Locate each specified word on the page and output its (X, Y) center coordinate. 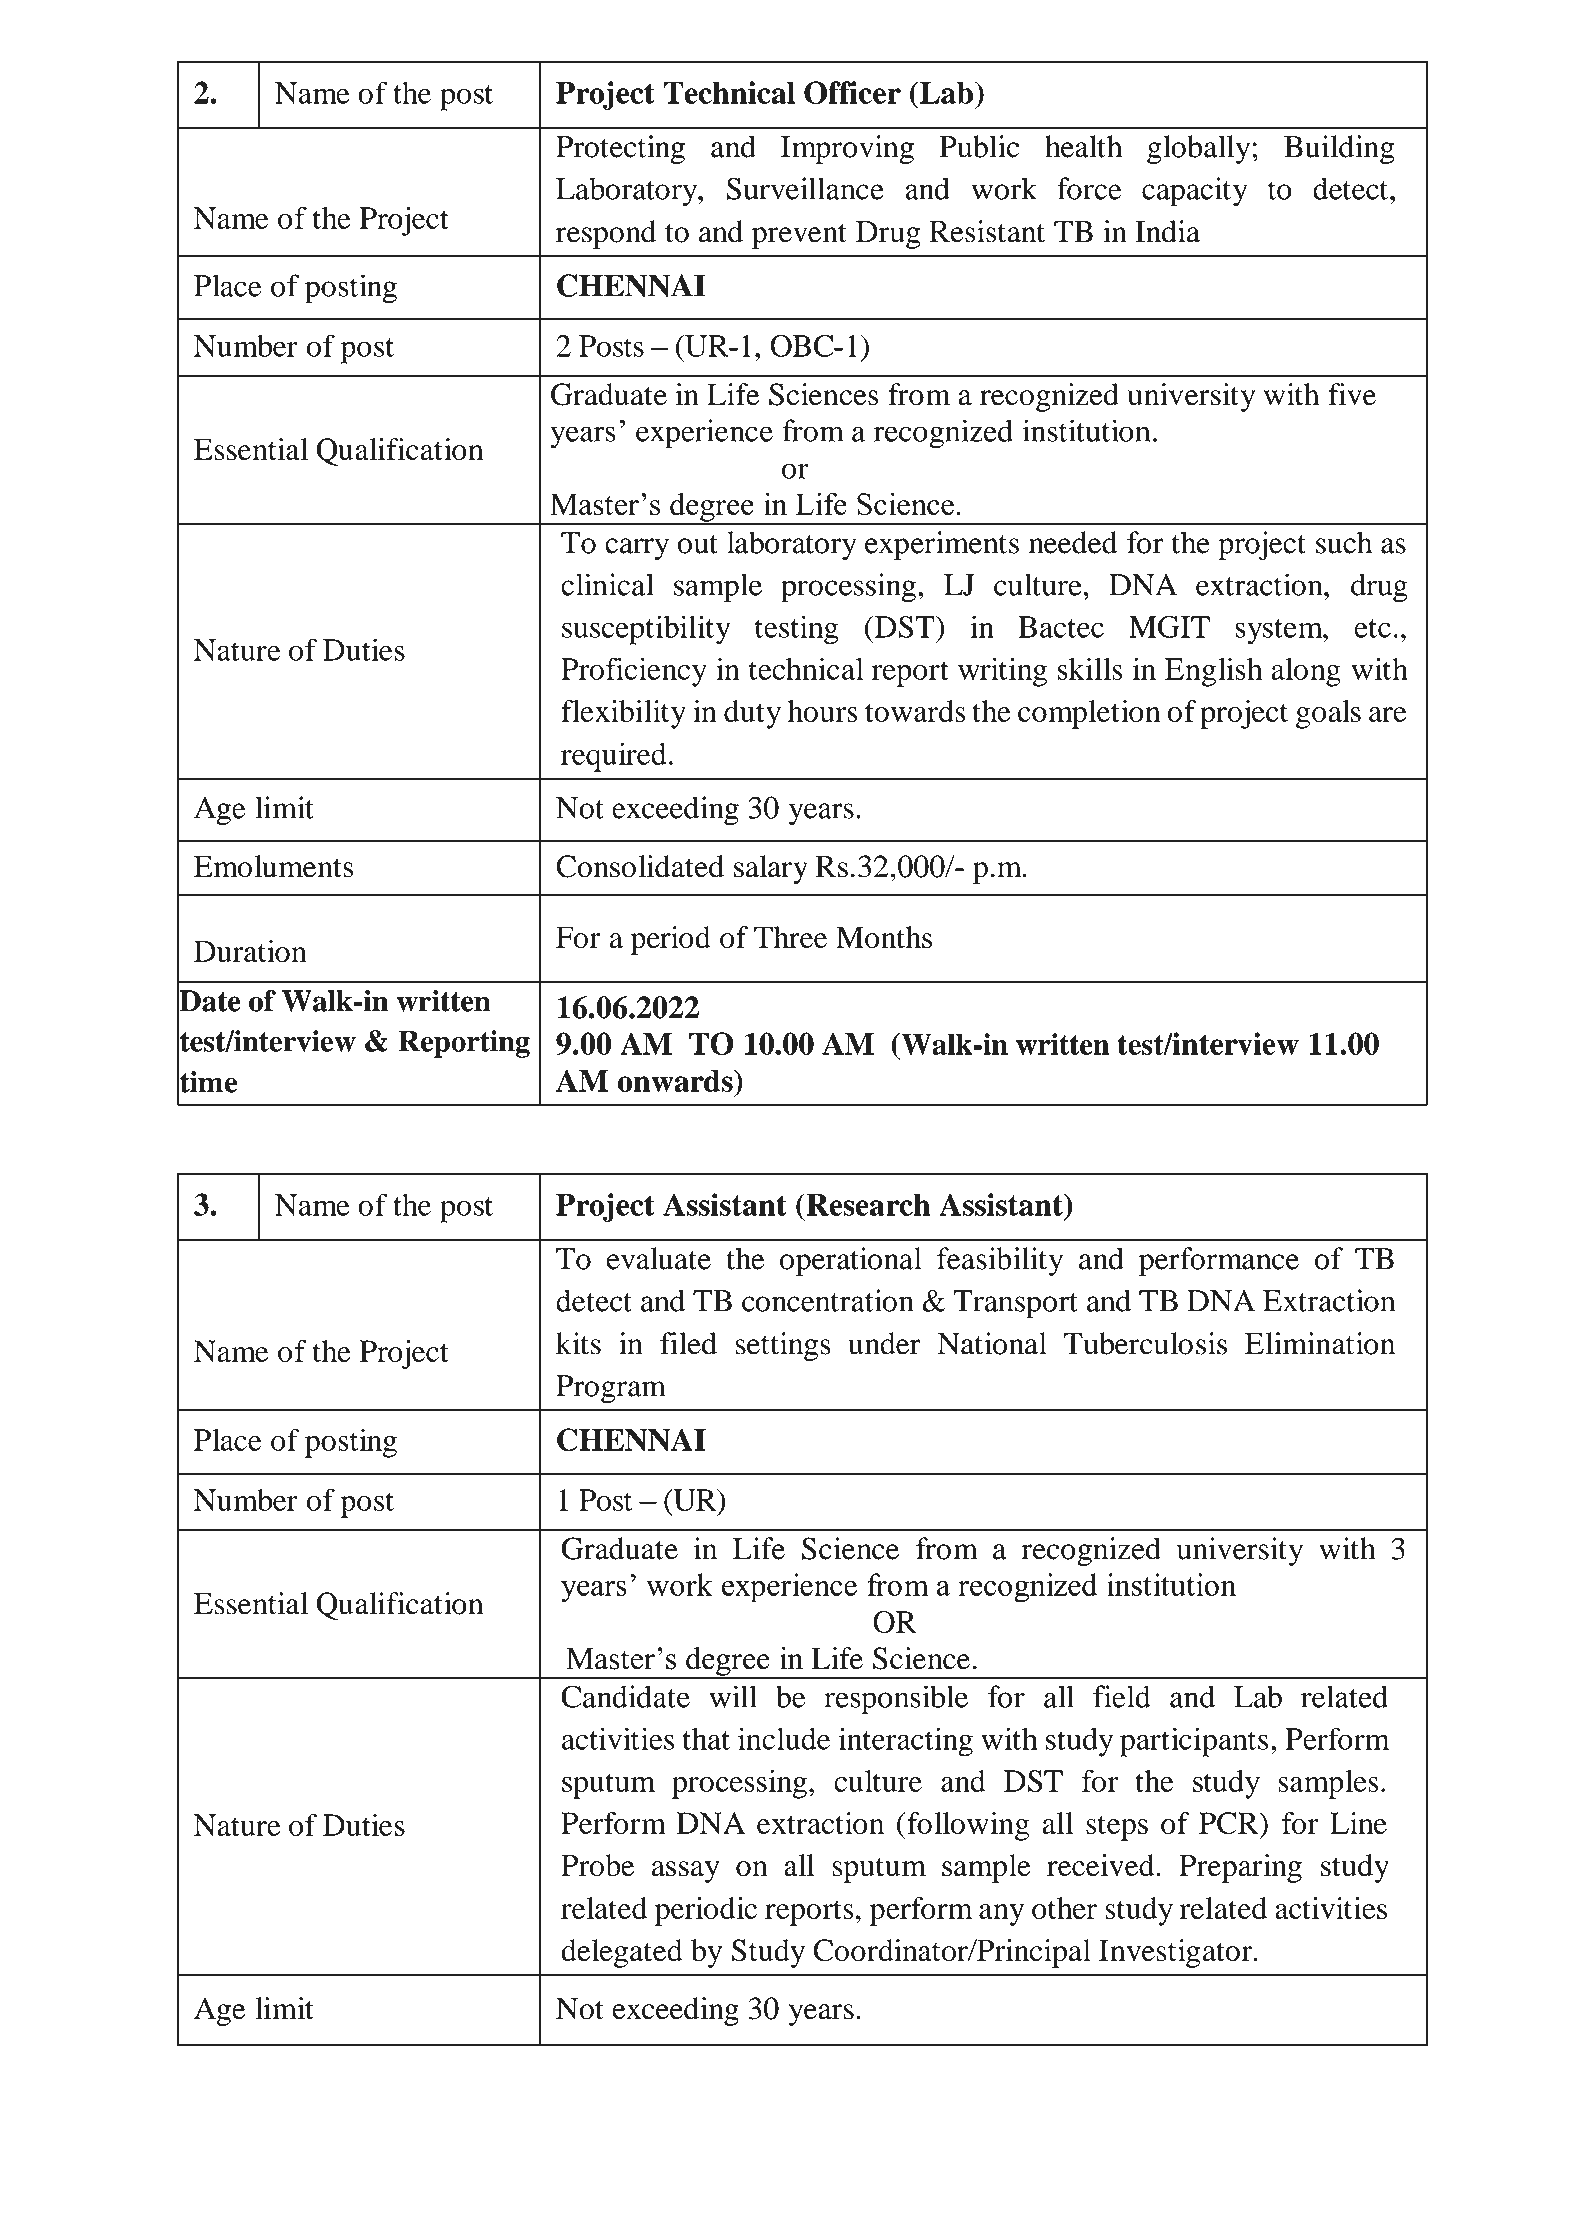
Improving (847, 149)
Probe (597, 1865)
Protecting (620, 149)
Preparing (1240, 1868)
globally (1198, 149)
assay (686, 1872)
